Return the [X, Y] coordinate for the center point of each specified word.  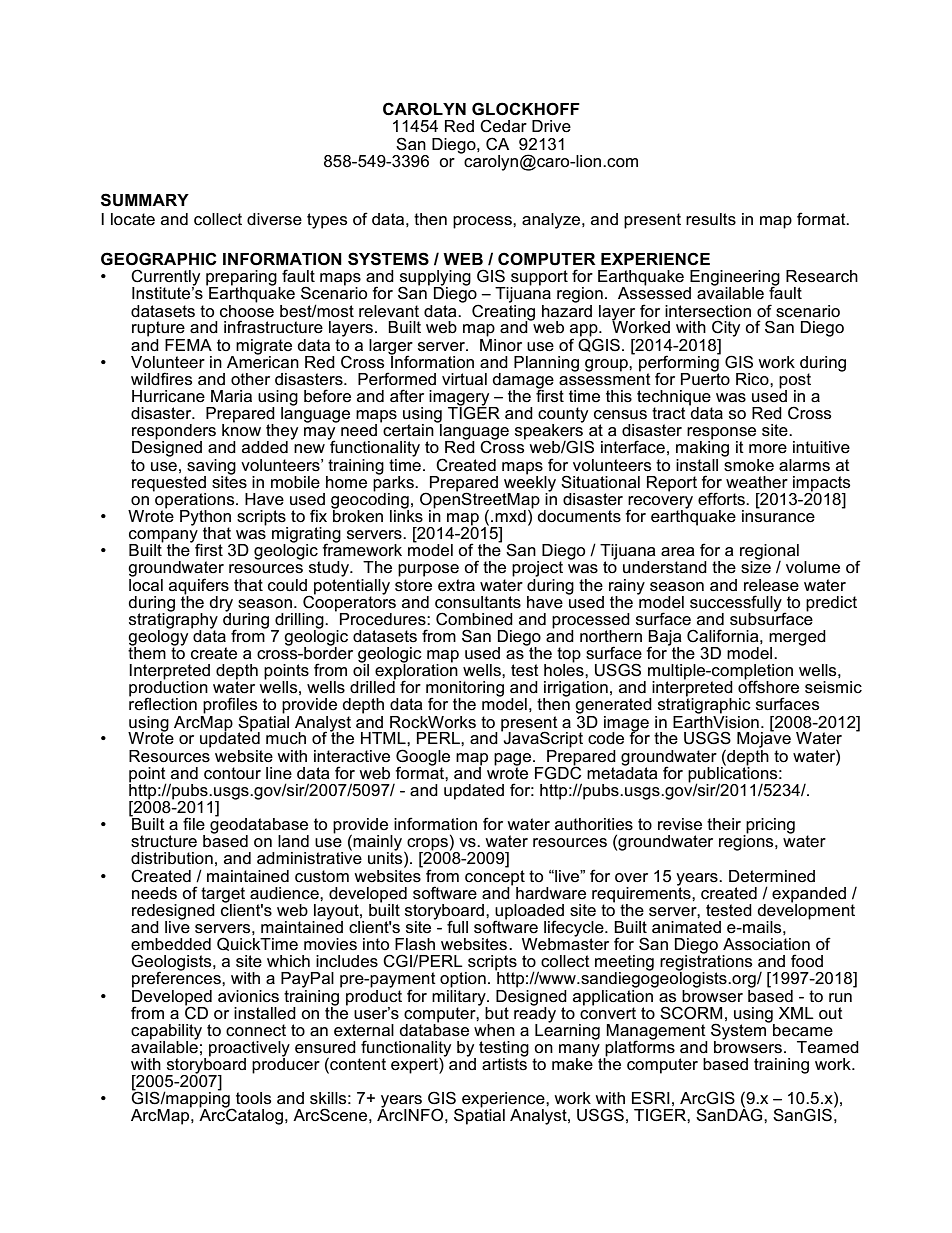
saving [210, 468]
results [711, 219]
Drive [551, 126]
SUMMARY [145, 200]
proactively [249, 1050]
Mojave [764, 739]
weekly [530, 483]
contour [232, 773]
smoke [748, 464]
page [514, 760]
